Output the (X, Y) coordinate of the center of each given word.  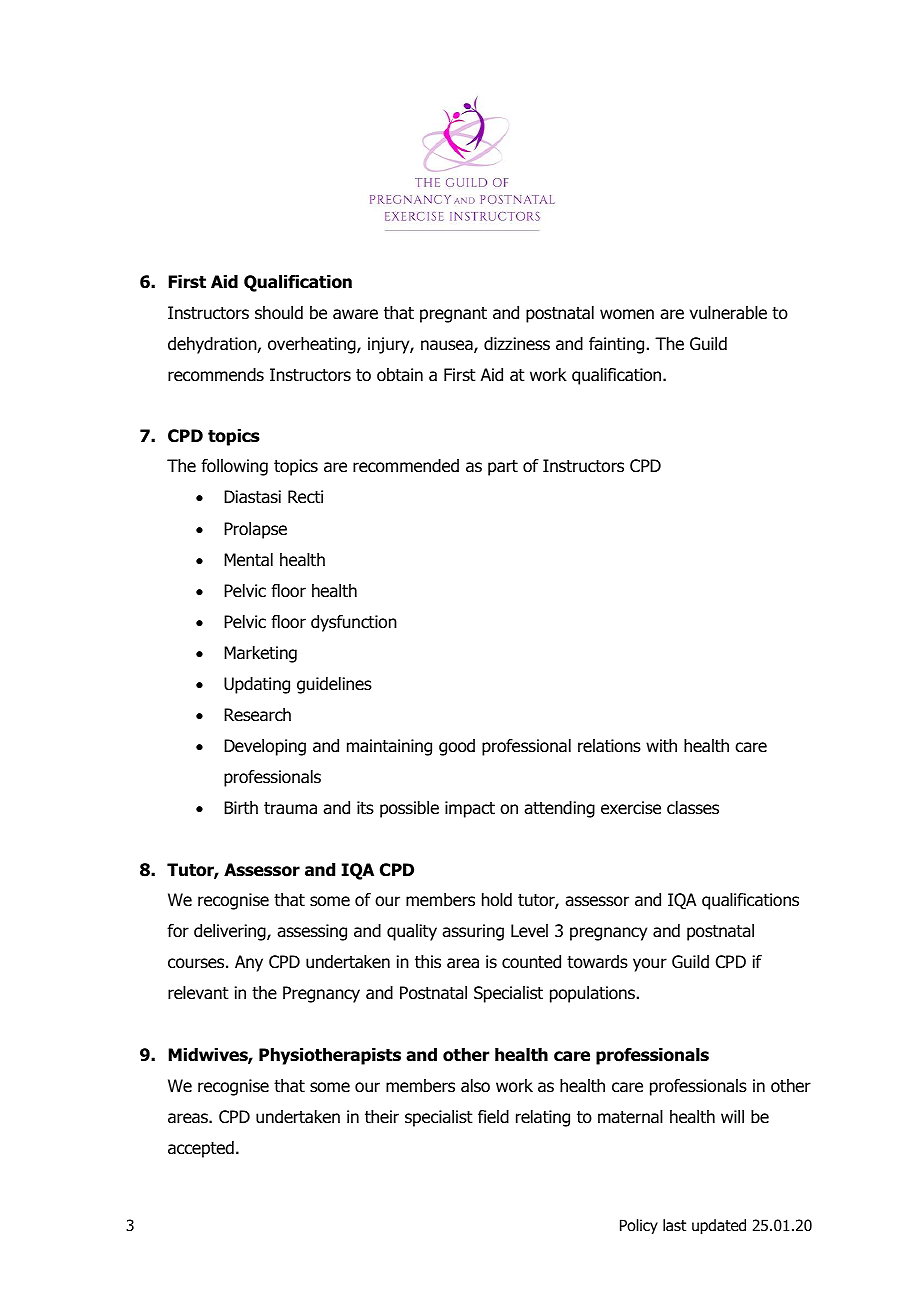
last (674, 1225)
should (279, 313)
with (661, 745)
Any (249, 963)
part (503, 468)
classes (693, 808)
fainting (616, 345)
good (457, 747)
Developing (265, 747)
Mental (248, 560)
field (493, 1117)
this (428, 962)
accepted (201, 1149)
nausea (448, 346)
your (650, 965)
